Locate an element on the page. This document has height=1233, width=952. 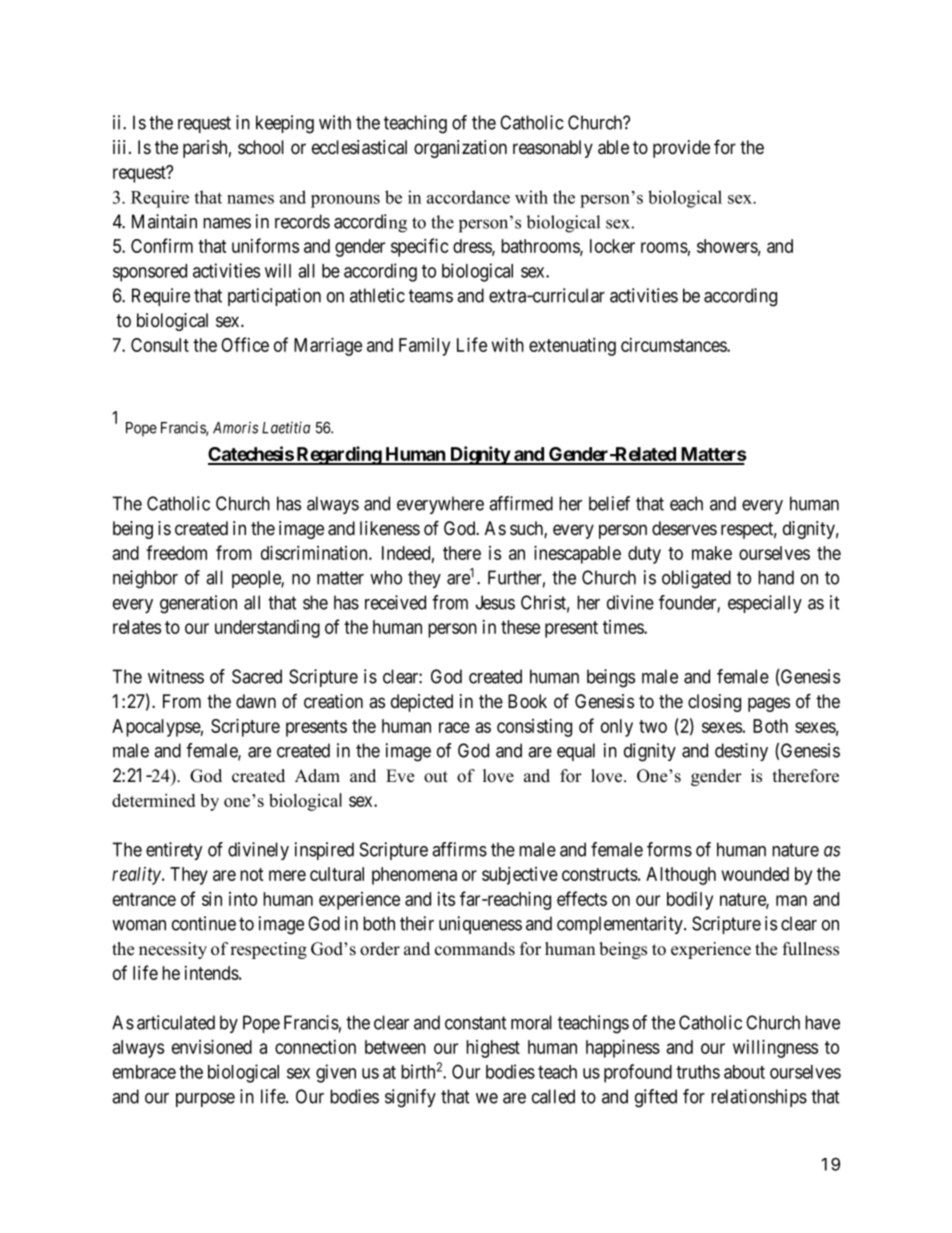
circumstances is located at coordinates (674, 345).
